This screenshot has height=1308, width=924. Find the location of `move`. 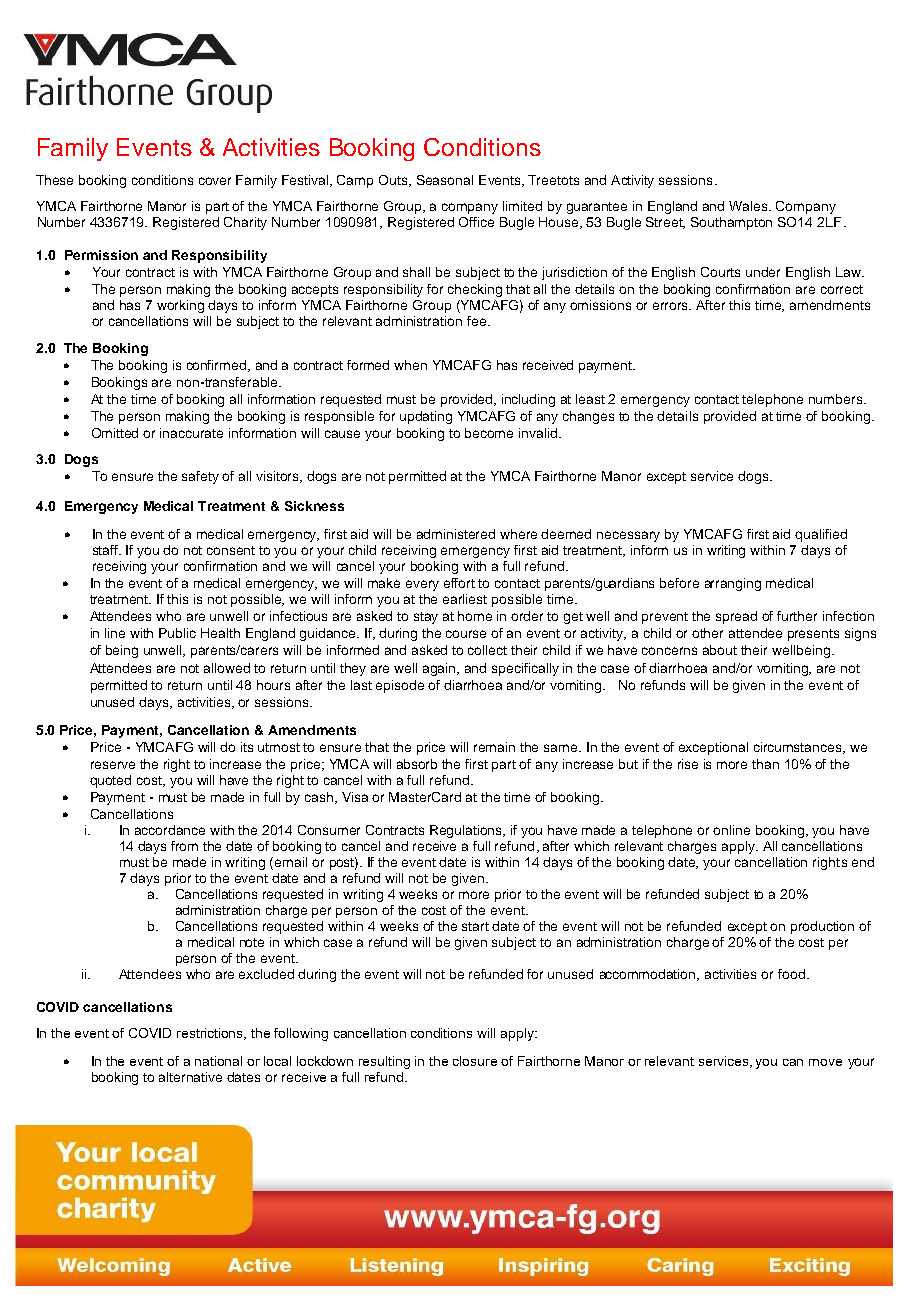

move is located at coordinates (825, 1062).
